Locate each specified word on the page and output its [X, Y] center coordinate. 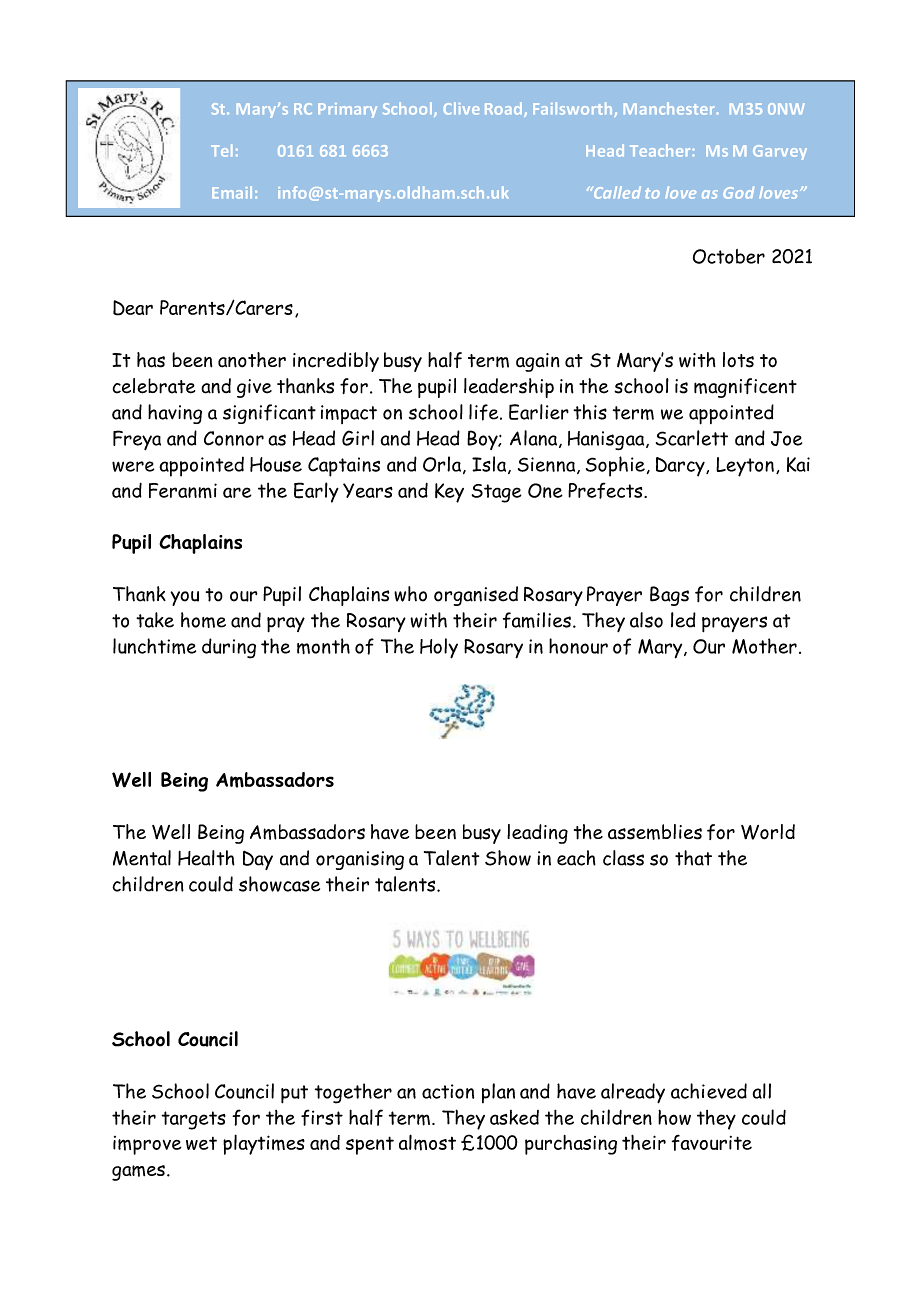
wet [201, 1143]
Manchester [669, 108]
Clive [461, 108]
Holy [439, 648]
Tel [221, 150]
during [229, 648]
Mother [764, 646]
